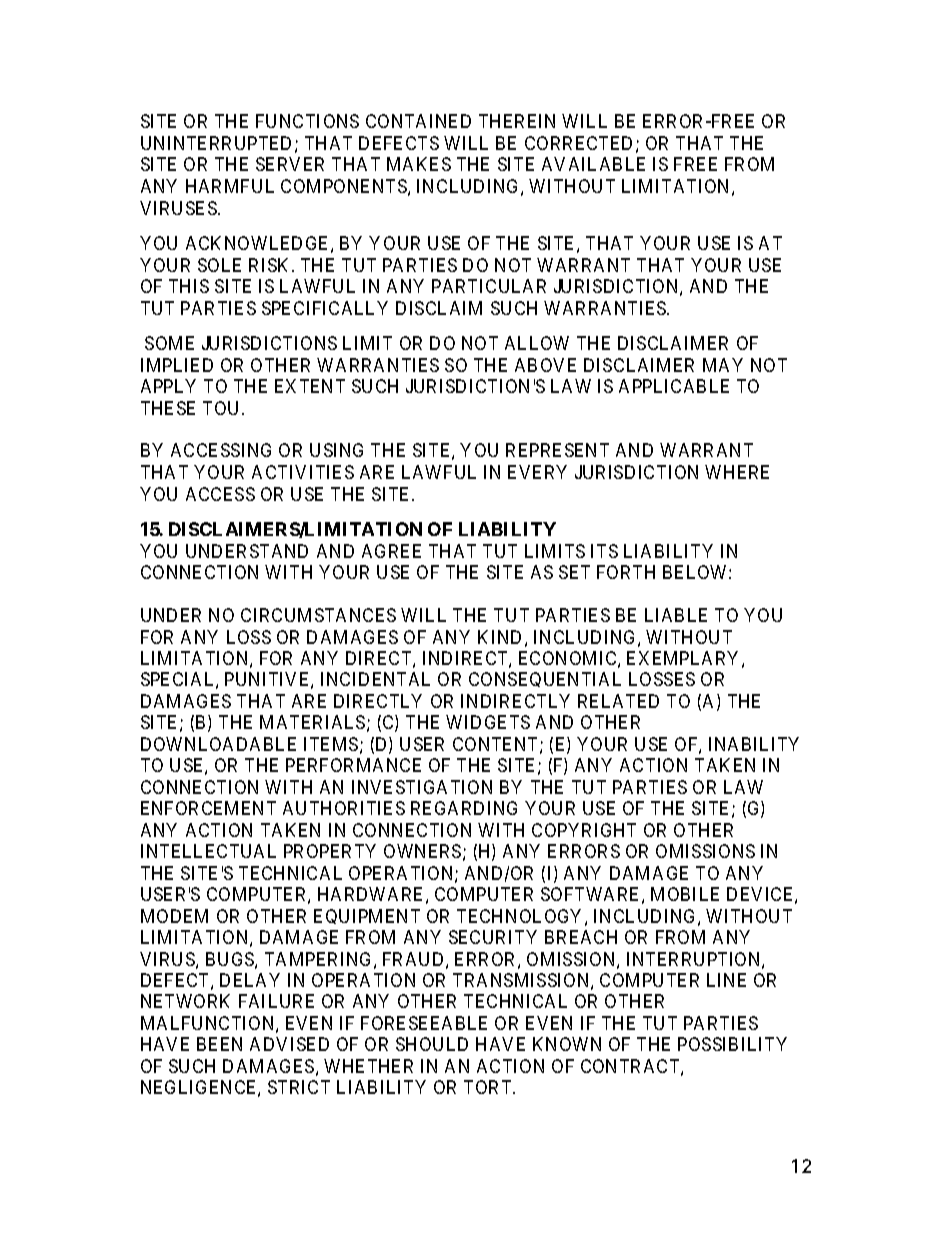 The image size is (952, 1233). I want to click on MAKES, so click(419, 164).
